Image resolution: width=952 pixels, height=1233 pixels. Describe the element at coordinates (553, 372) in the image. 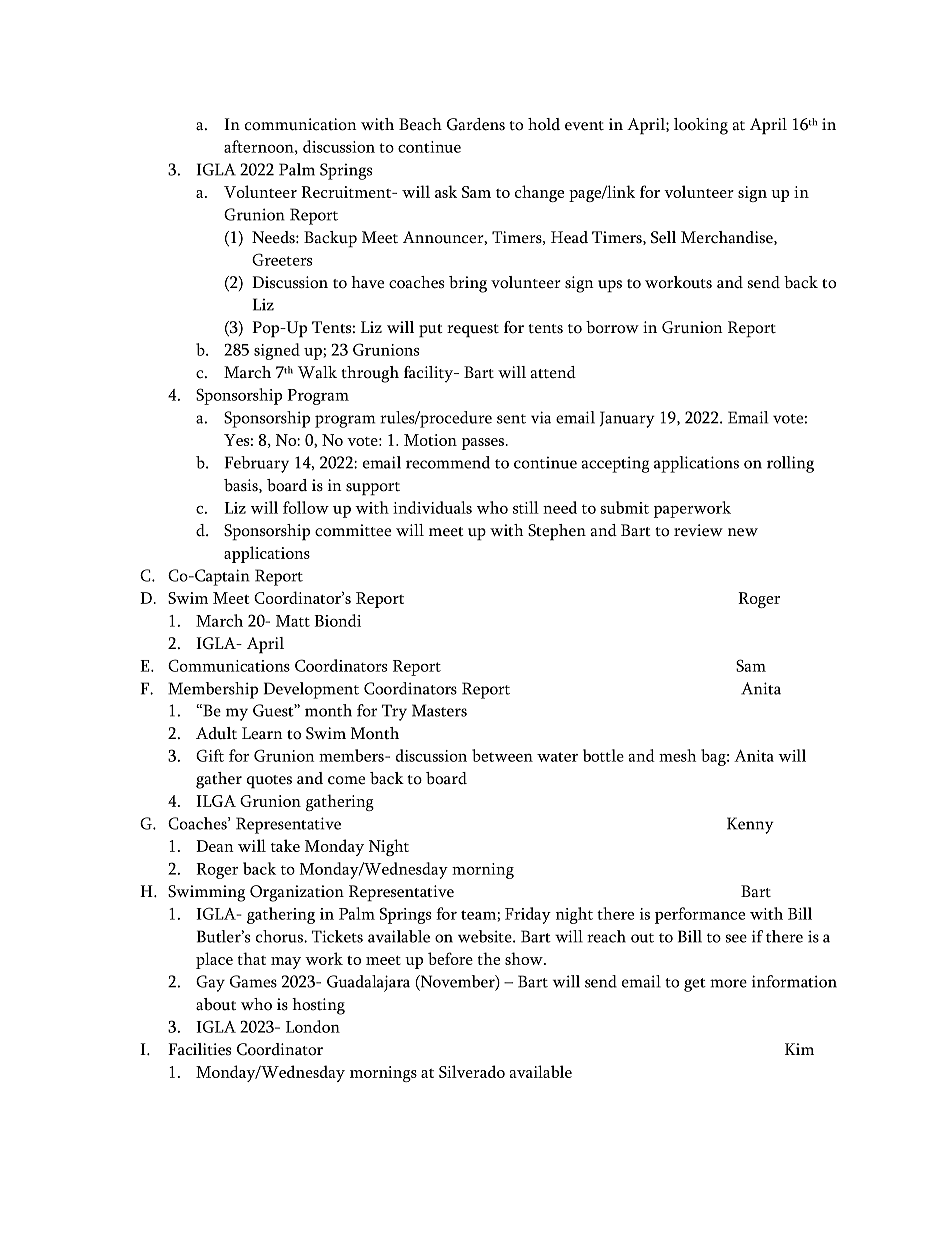

I see `attend` at that location.
